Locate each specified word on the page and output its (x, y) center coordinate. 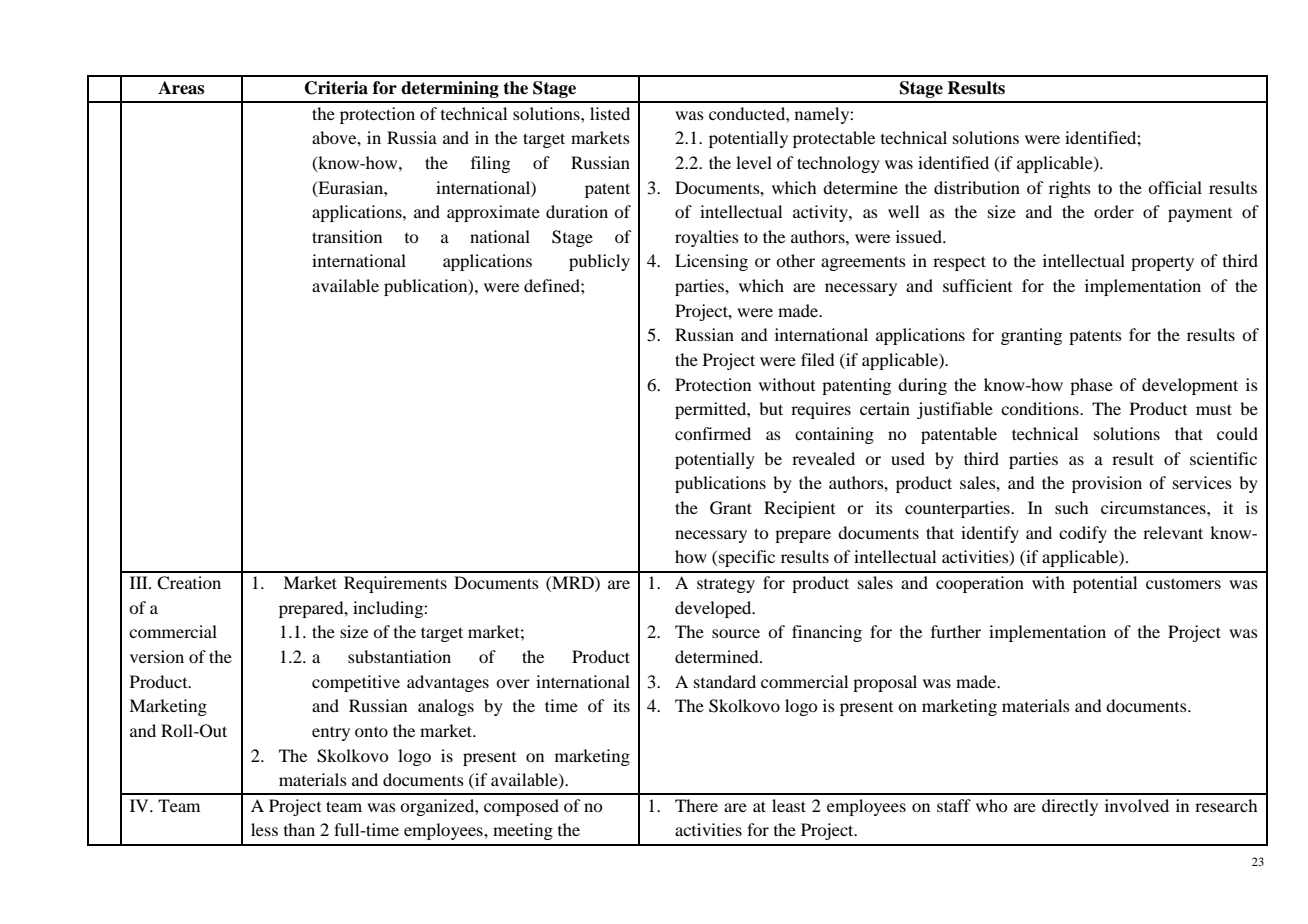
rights (1070, 189)
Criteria (336, 88)
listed (610, 113)
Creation (189, 583)
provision (1107, 484)
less (264, 829)
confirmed (713, 433)
